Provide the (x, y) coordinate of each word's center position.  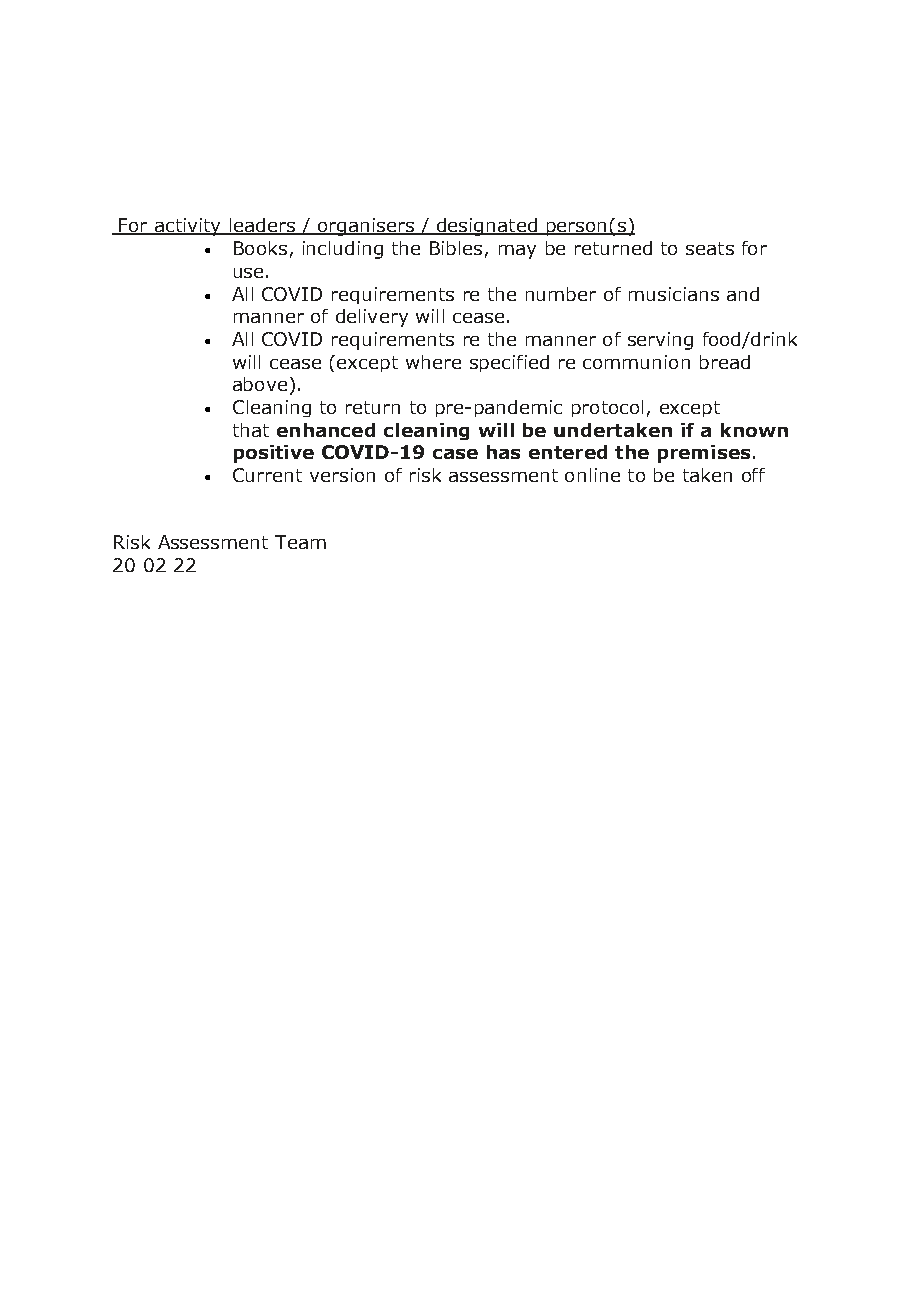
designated (487, 227)
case (455, 454)
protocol (607, 408)
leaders (262, 226)
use (248, 273)
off (753, 475)
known (754, 430)
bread (725, 362)
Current (267, 475)
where (433, 362)
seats (710, 248)
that (251, 430)
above (260, 384)
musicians (674, 294)
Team (300, 542)
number (561, 294)
